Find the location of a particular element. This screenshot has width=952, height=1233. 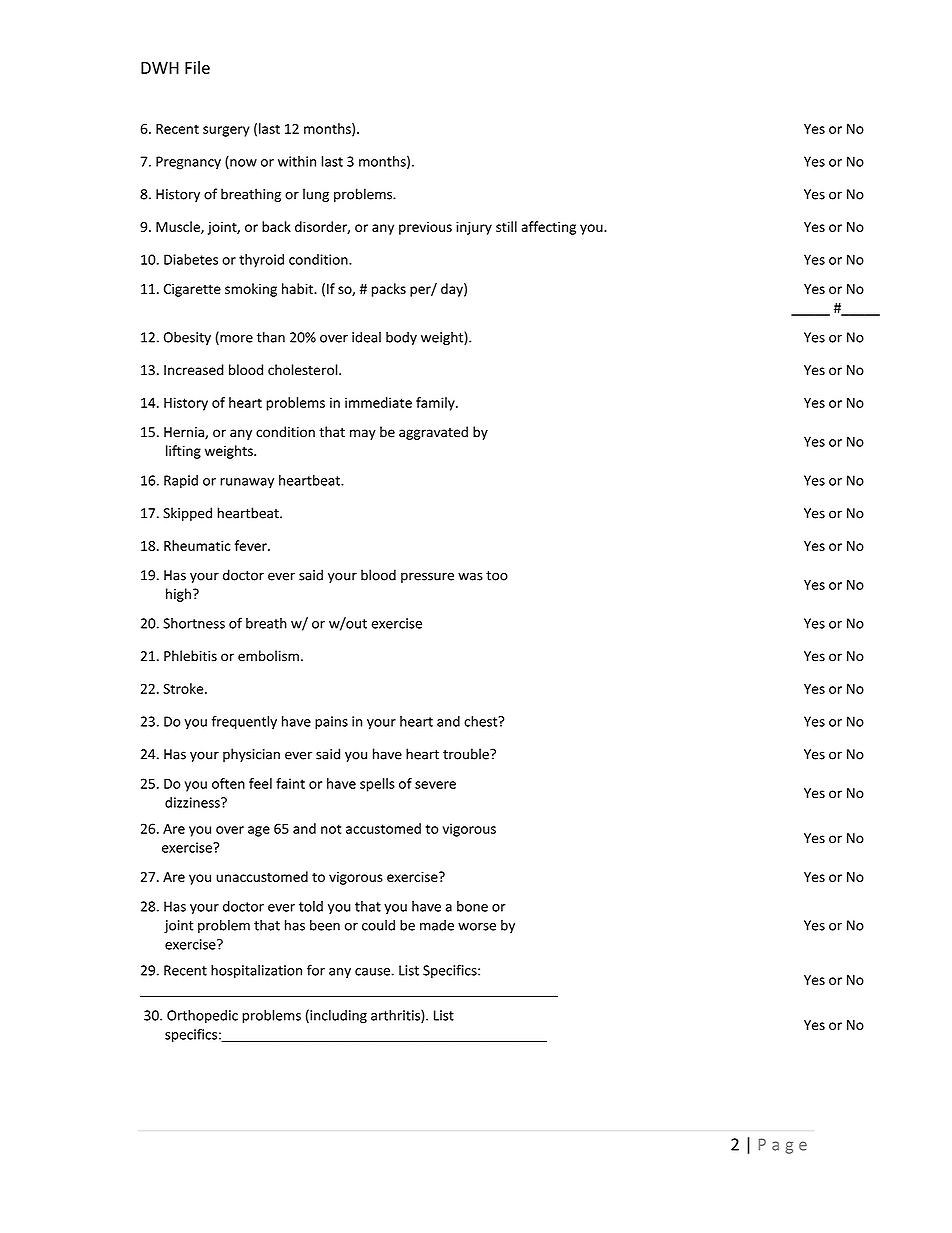

pressure is located at coordinates (427, 577).
